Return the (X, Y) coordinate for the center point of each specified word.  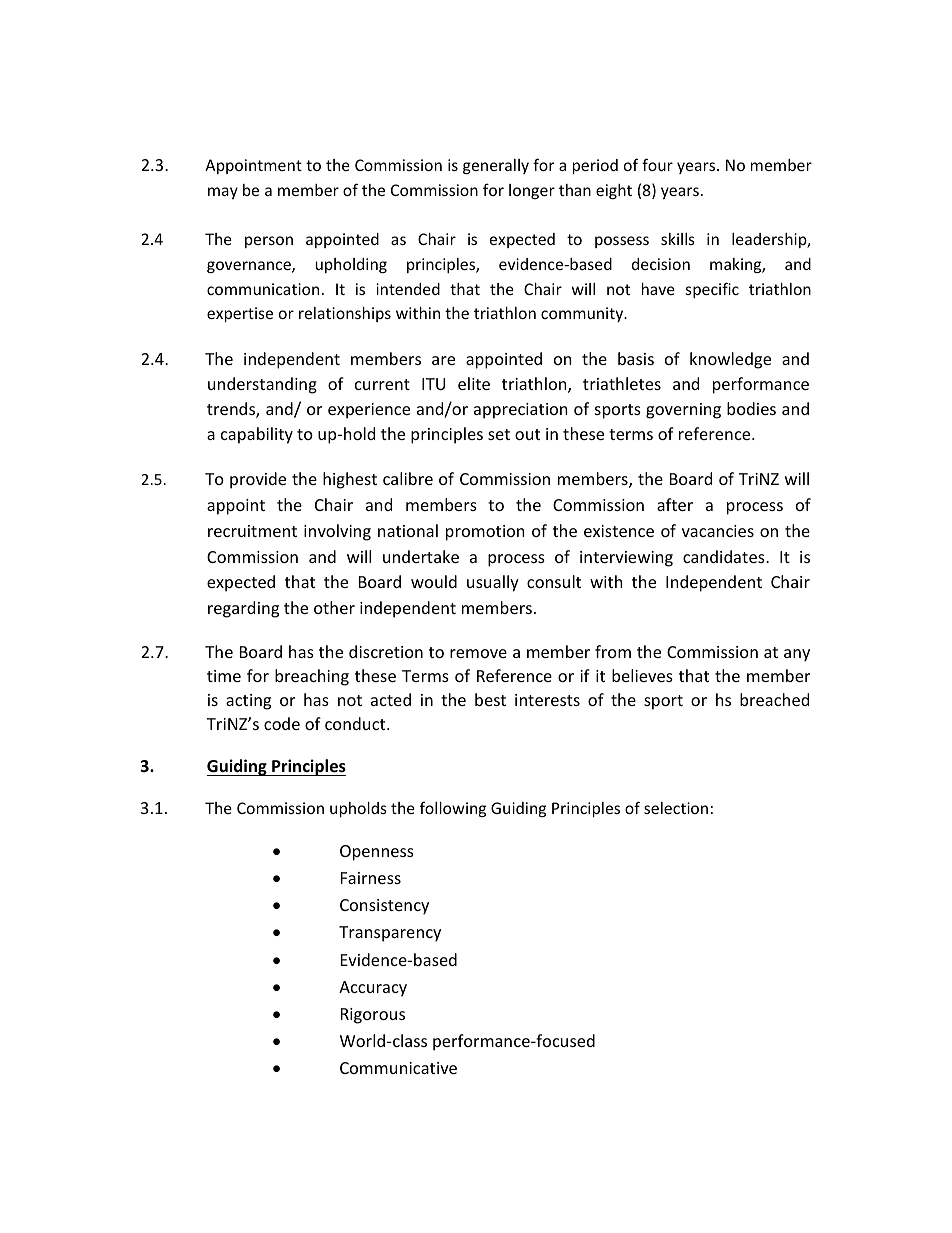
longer (532, 191)
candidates (725, 556)
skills (678, 239)
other (334, 607)
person (269, 242)
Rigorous (373, 1016)
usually (493, 583)
